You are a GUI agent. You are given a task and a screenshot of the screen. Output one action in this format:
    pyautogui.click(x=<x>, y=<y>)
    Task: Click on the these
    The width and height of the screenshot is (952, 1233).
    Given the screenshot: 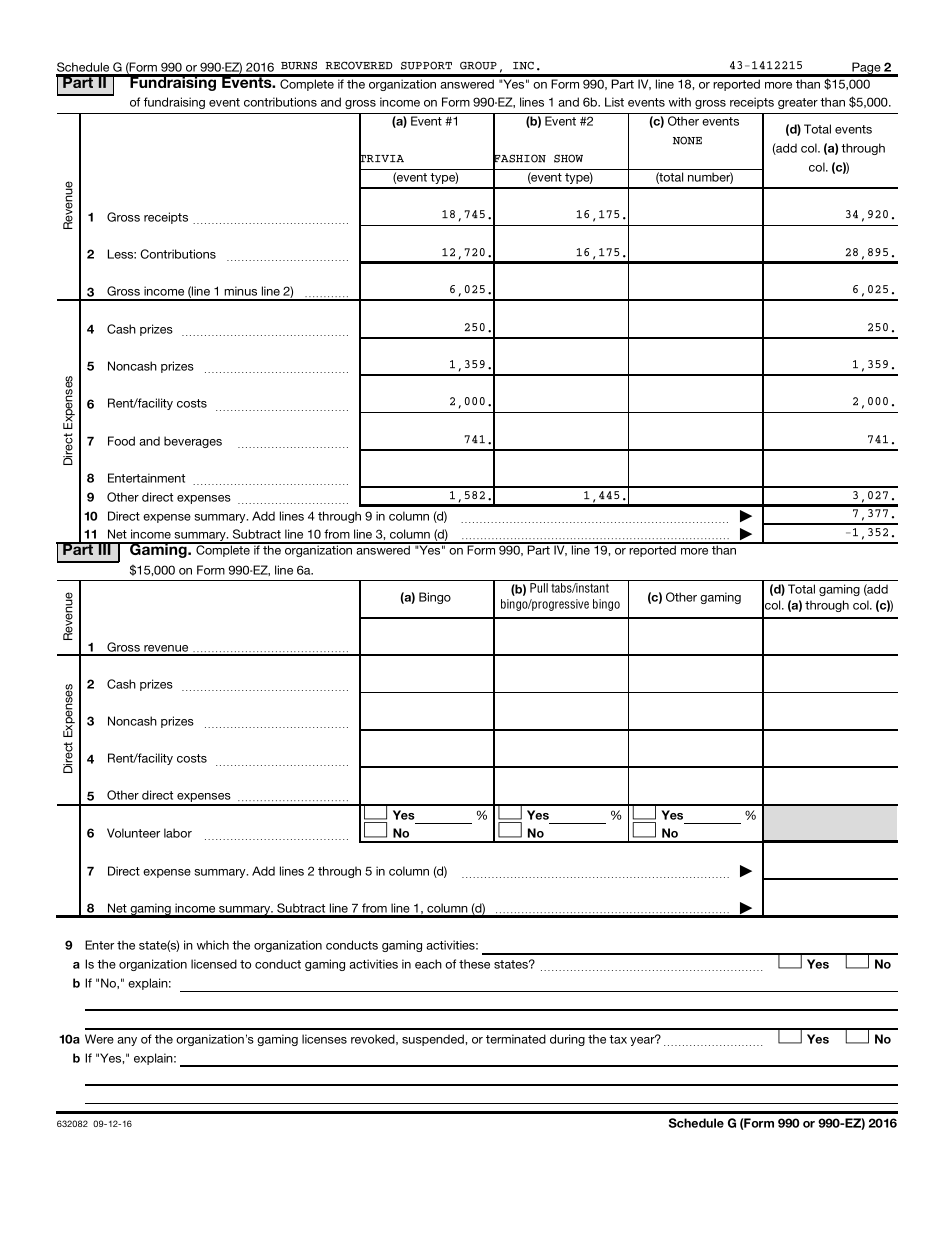 What is the action you would take?
    pyautogui.click(x=474, y=964)
